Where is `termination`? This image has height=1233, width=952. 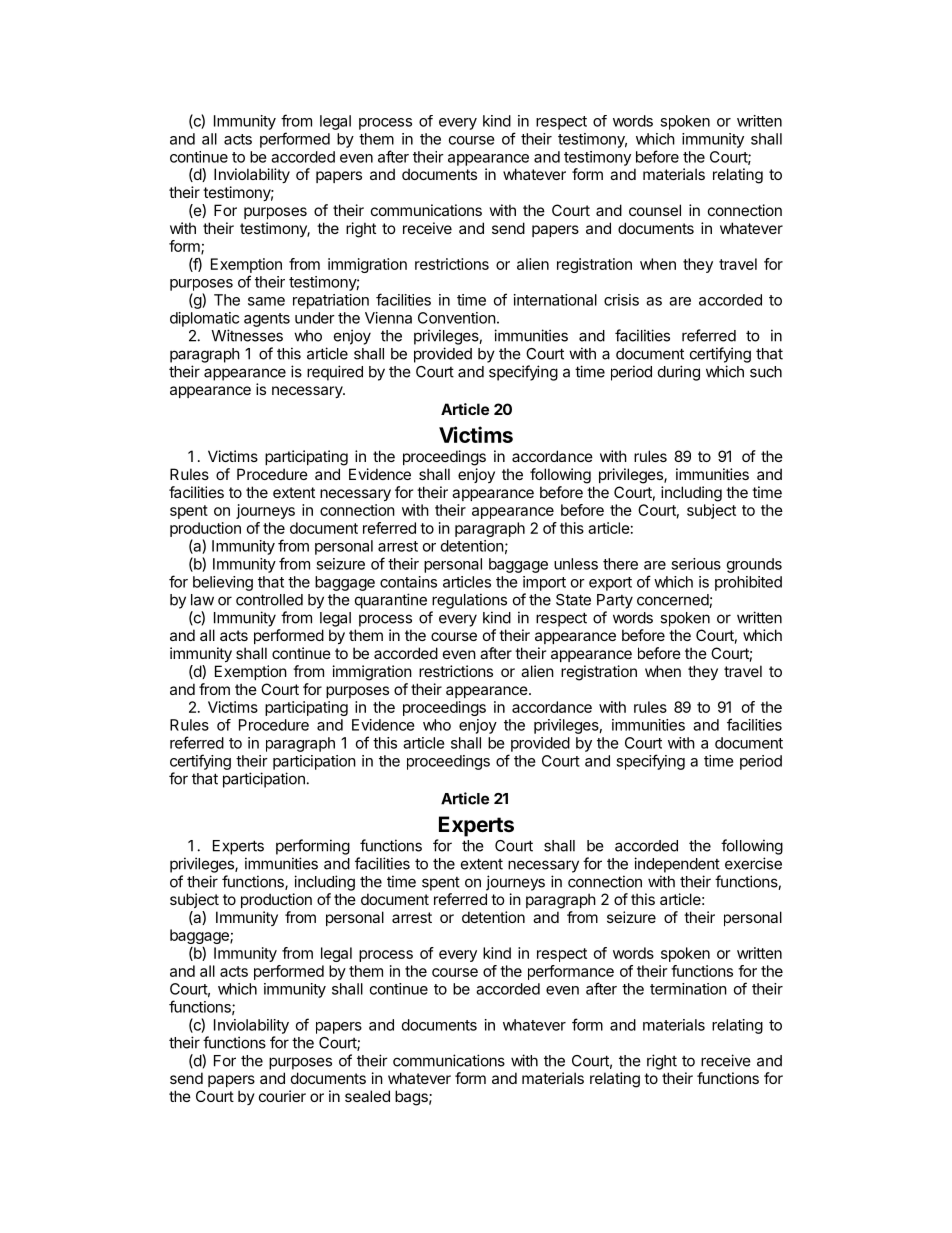
termination is located at coordinates (688, 989).
